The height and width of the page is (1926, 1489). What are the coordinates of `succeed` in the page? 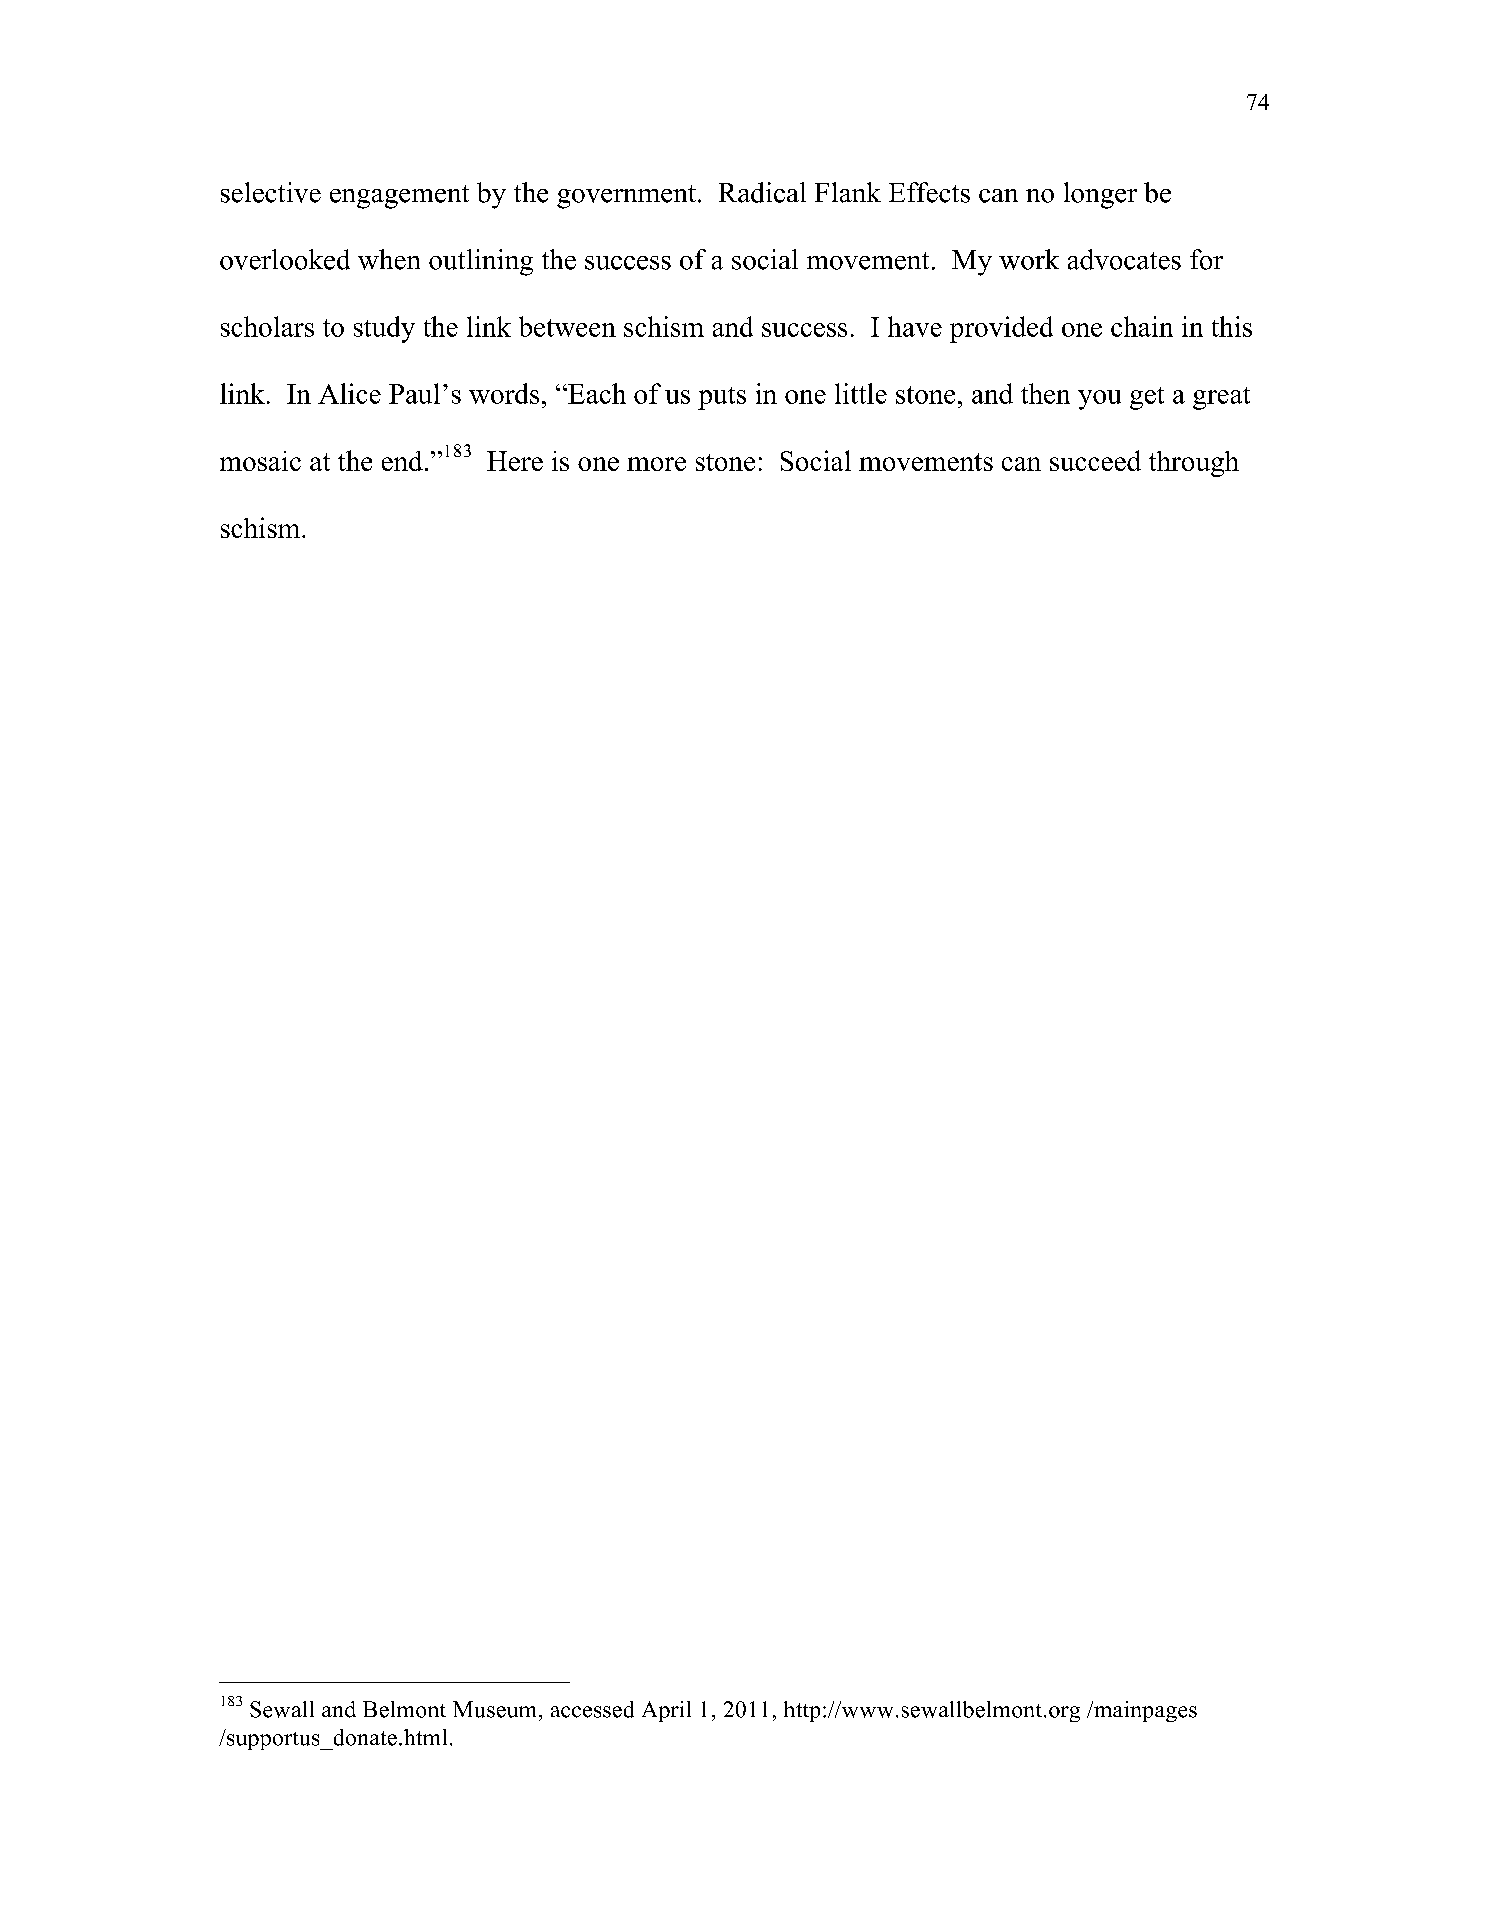 It's located at (1095, 460).
